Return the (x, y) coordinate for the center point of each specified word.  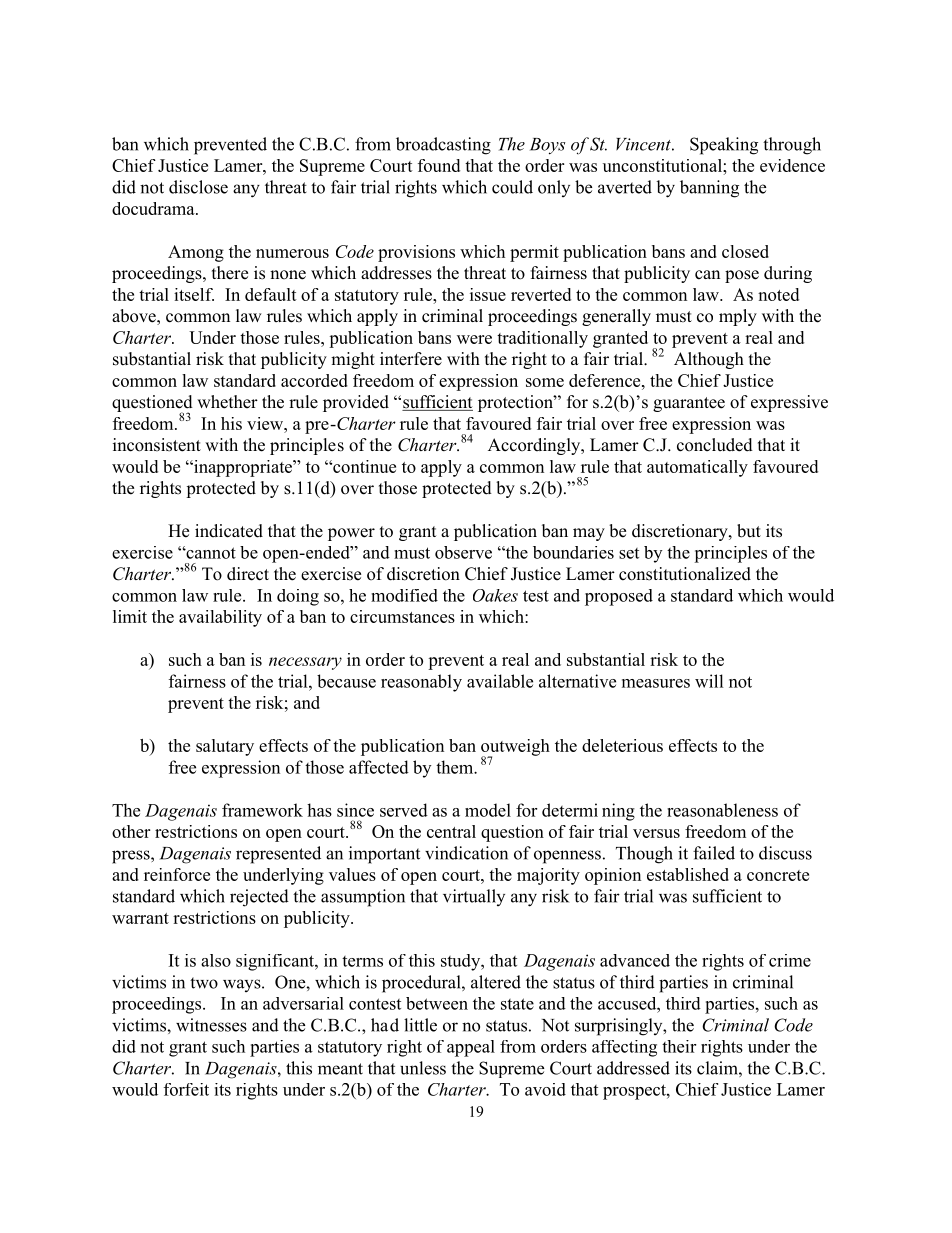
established (688, 874)
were (474, 339)
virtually (474, 897)
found (439, 165)
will (709, 681)
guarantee (689, 404)
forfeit (186, 1089)
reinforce (177, 874)
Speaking (724, 146)
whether (227, 402)
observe (463, 552)
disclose (198, 187)
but (749, 531)
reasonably (421, 683)
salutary (225, 747)
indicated (229, 531)
